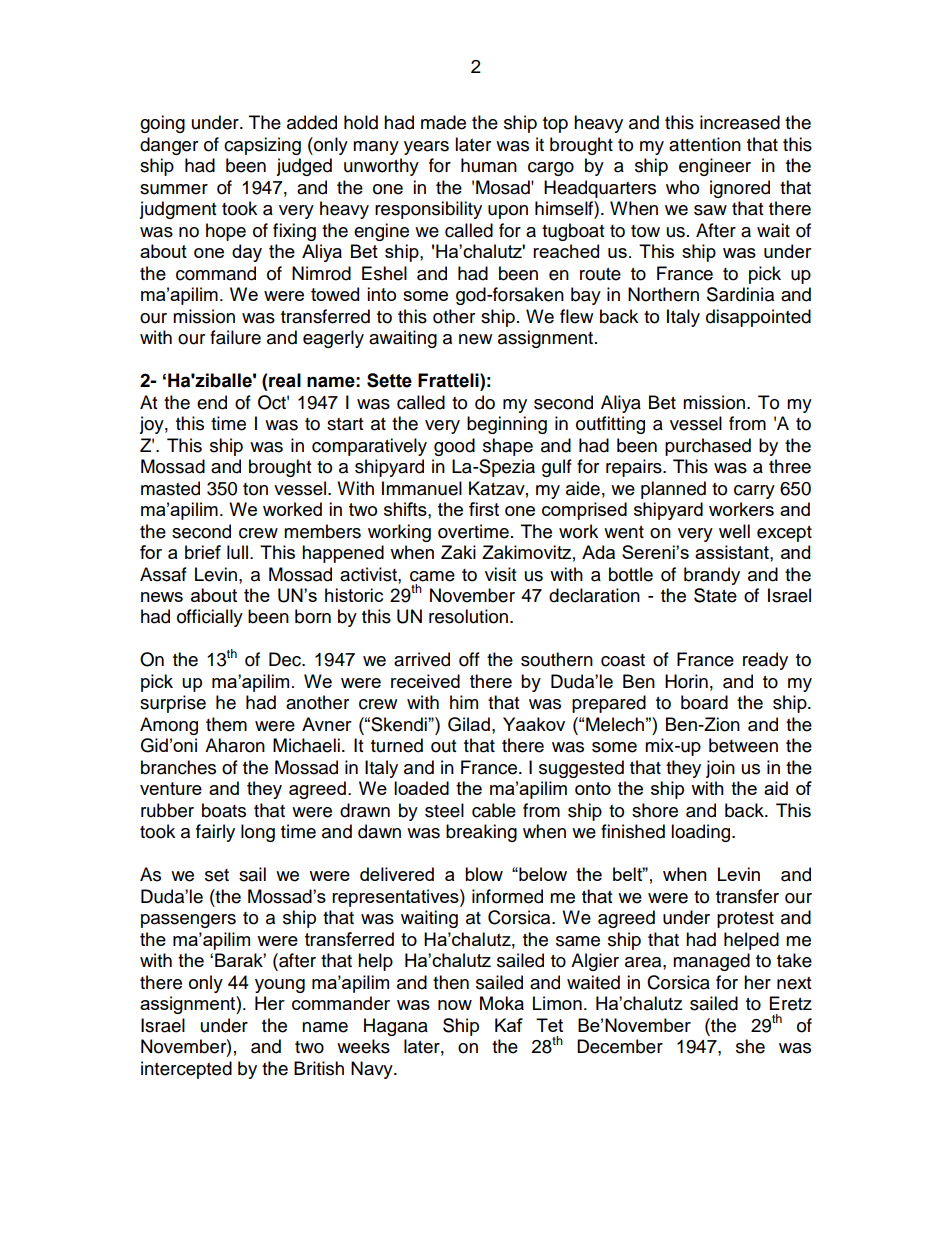 The height and width of the document is (1233, 952). I want to click on State, so click(715, 595).
